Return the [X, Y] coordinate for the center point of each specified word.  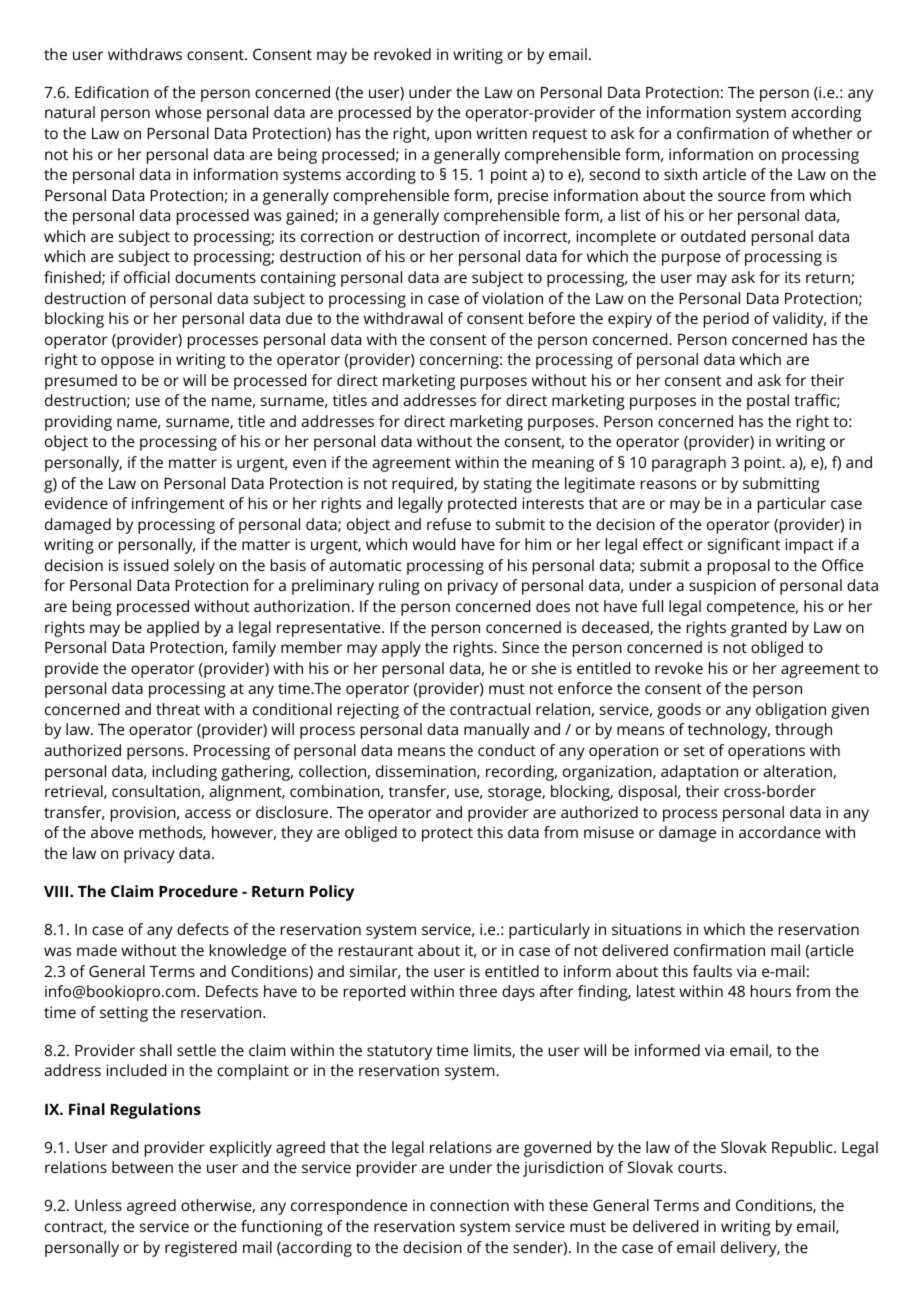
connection [469, 1205]
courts [701, 1168]
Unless [98, 1205]
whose [178, 112]
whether [822, 133]
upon [453, 136]
